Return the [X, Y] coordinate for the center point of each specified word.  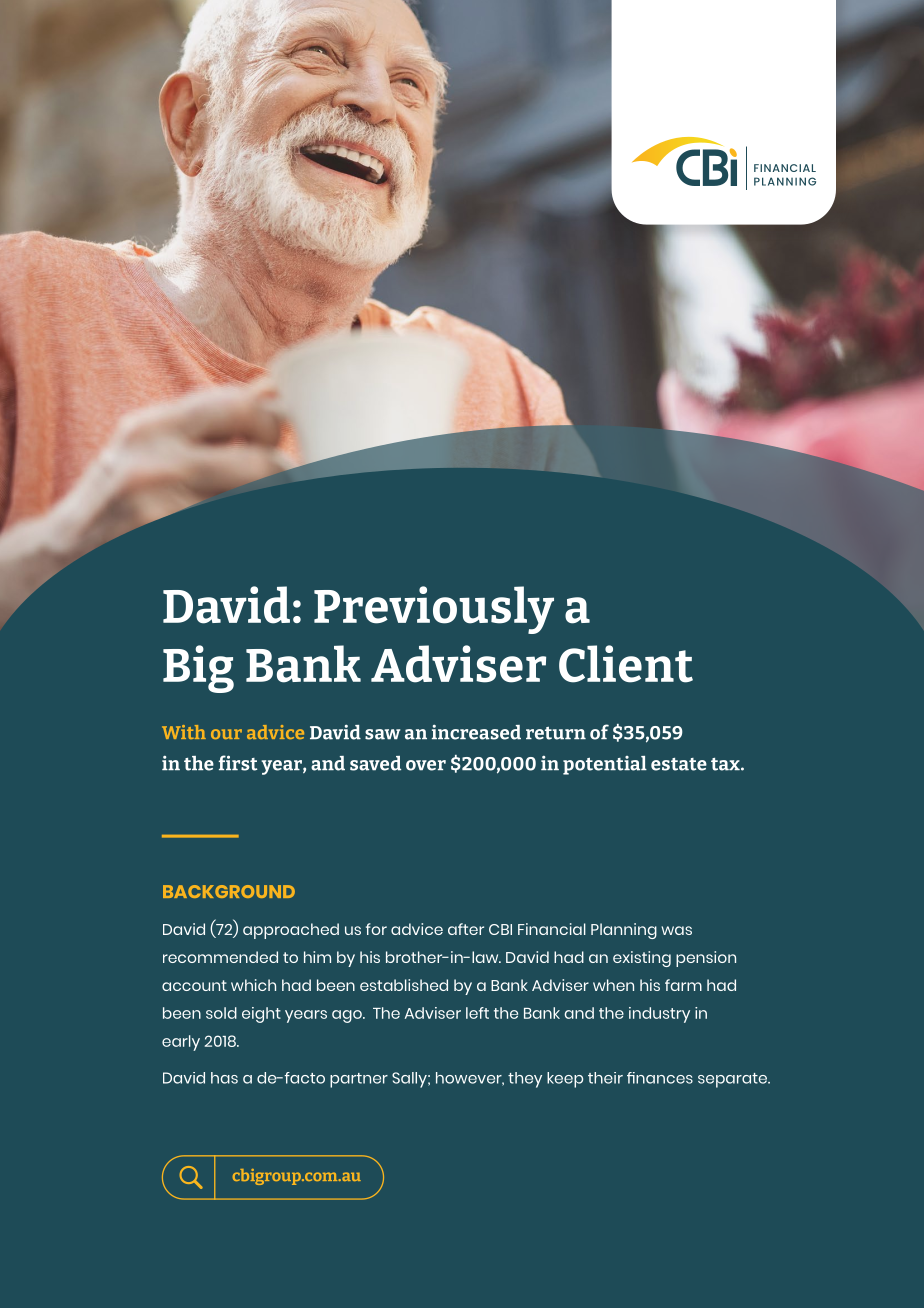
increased [476, 732]
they [525, 1080]
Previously [434, 610]
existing [642, 959]
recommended [220, 957]
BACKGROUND [229, 891]
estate [679, 764]
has [224, 1078]
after [466, 929]
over [426, 765]
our [226, 734]
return [556, 733]
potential [605, 765]
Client [626, 664]
